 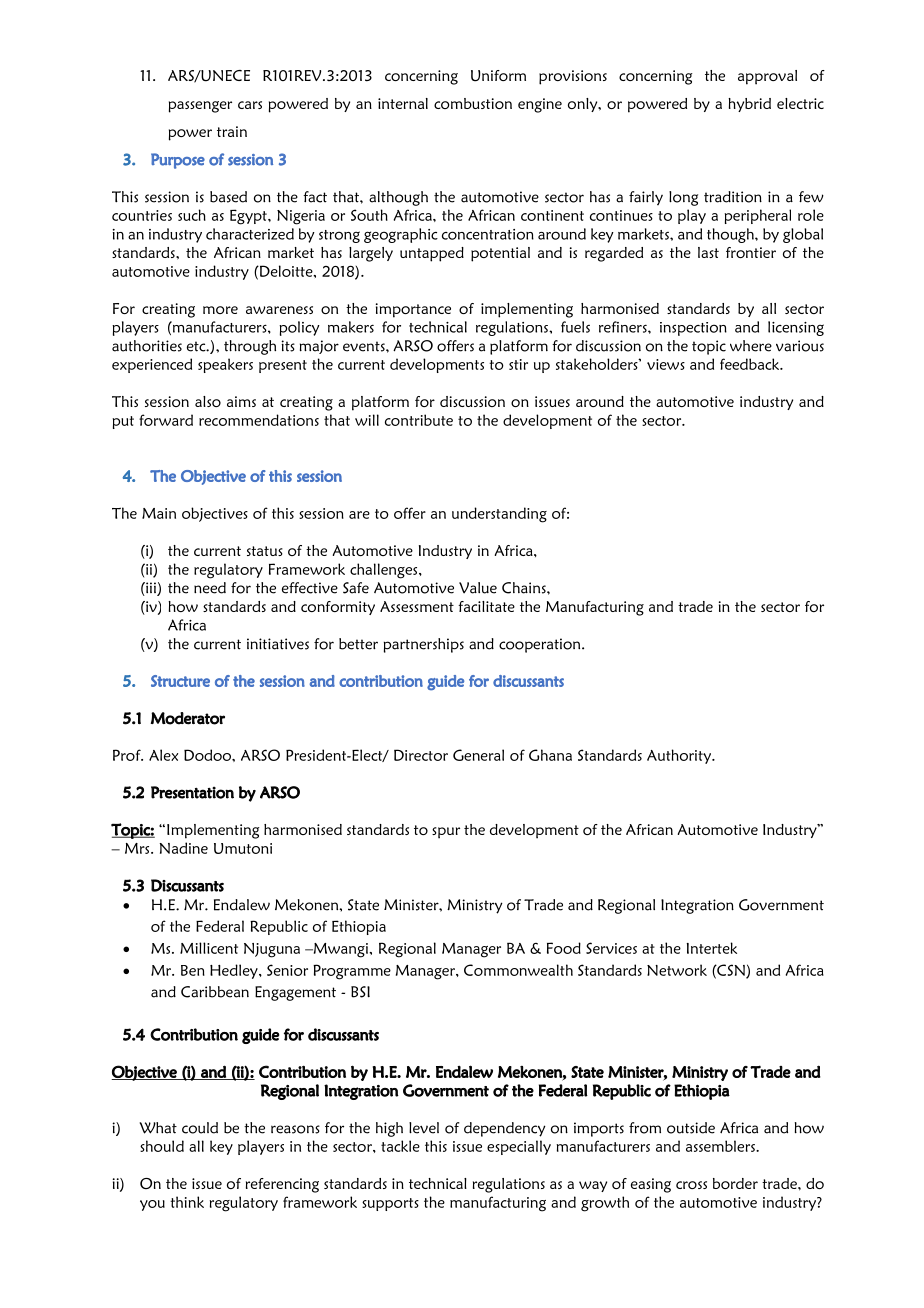 What do you see at coordinates (187, 1202) in the page?
I see `think` at bounding box center [187, 1202].
